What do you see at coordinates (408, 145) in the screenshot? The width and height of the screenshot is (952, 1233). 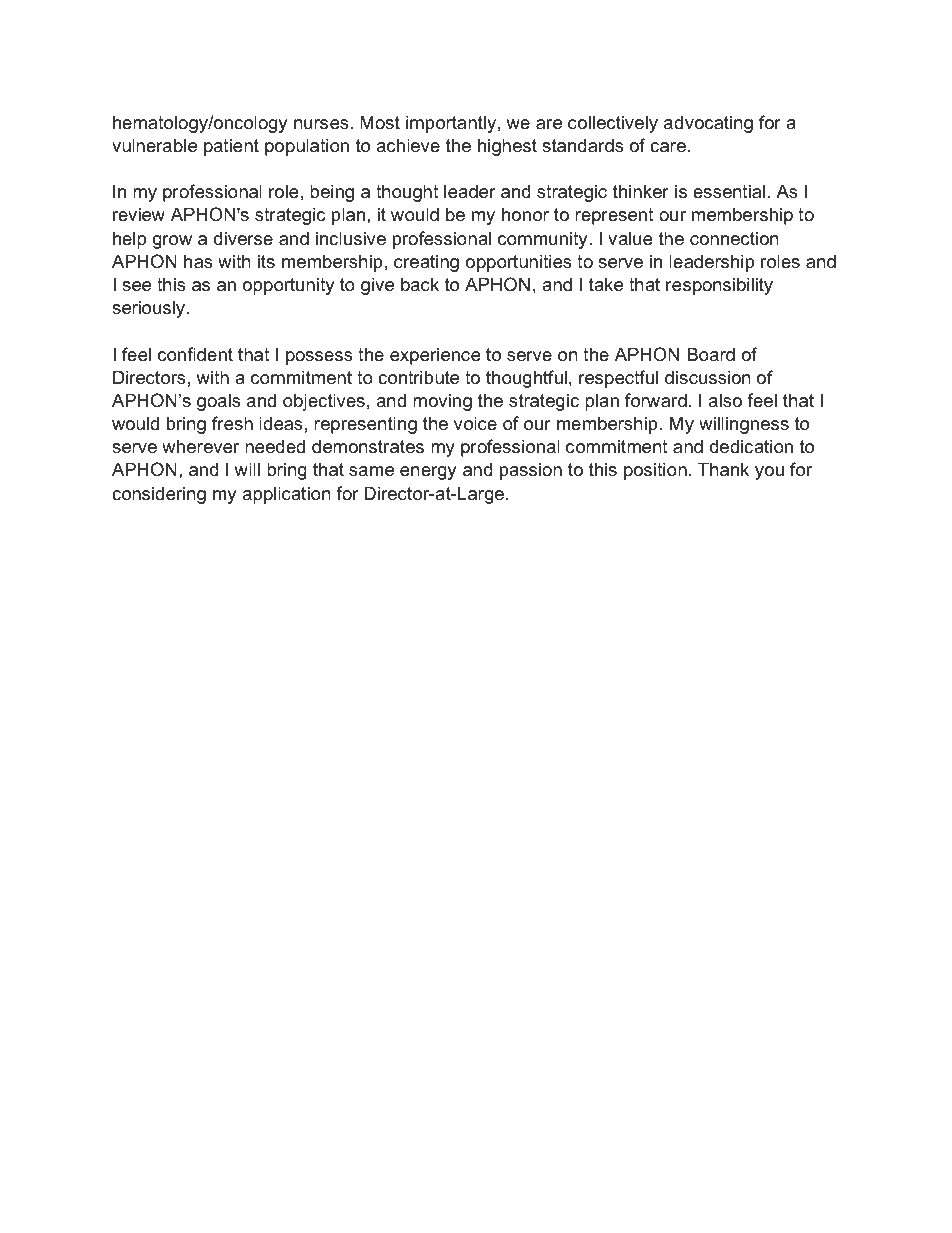 I see `achieve` at bounding box center [408, 145].
